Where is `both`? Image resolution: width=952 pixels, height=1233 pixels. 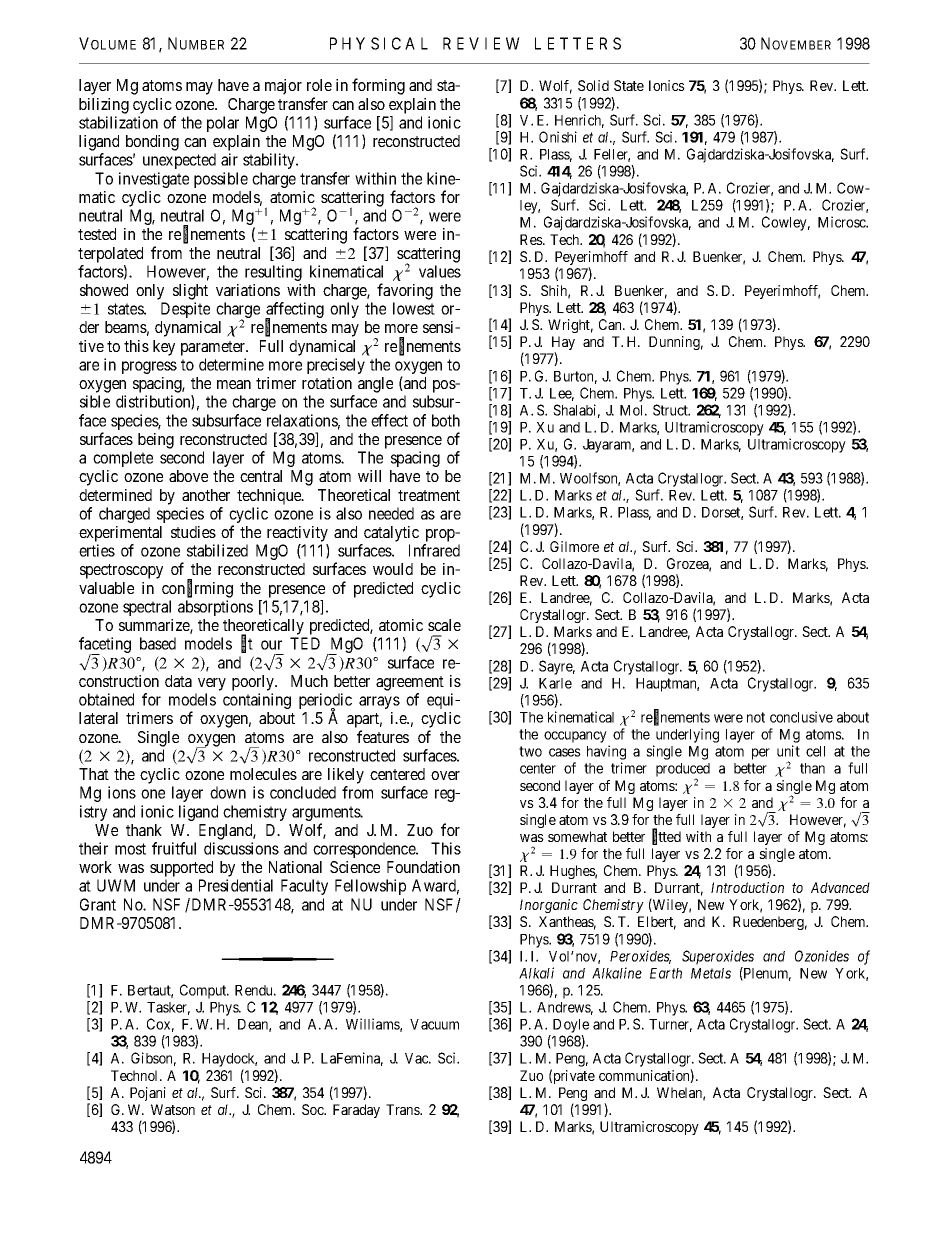
both is located at coordinates (446, 420).
